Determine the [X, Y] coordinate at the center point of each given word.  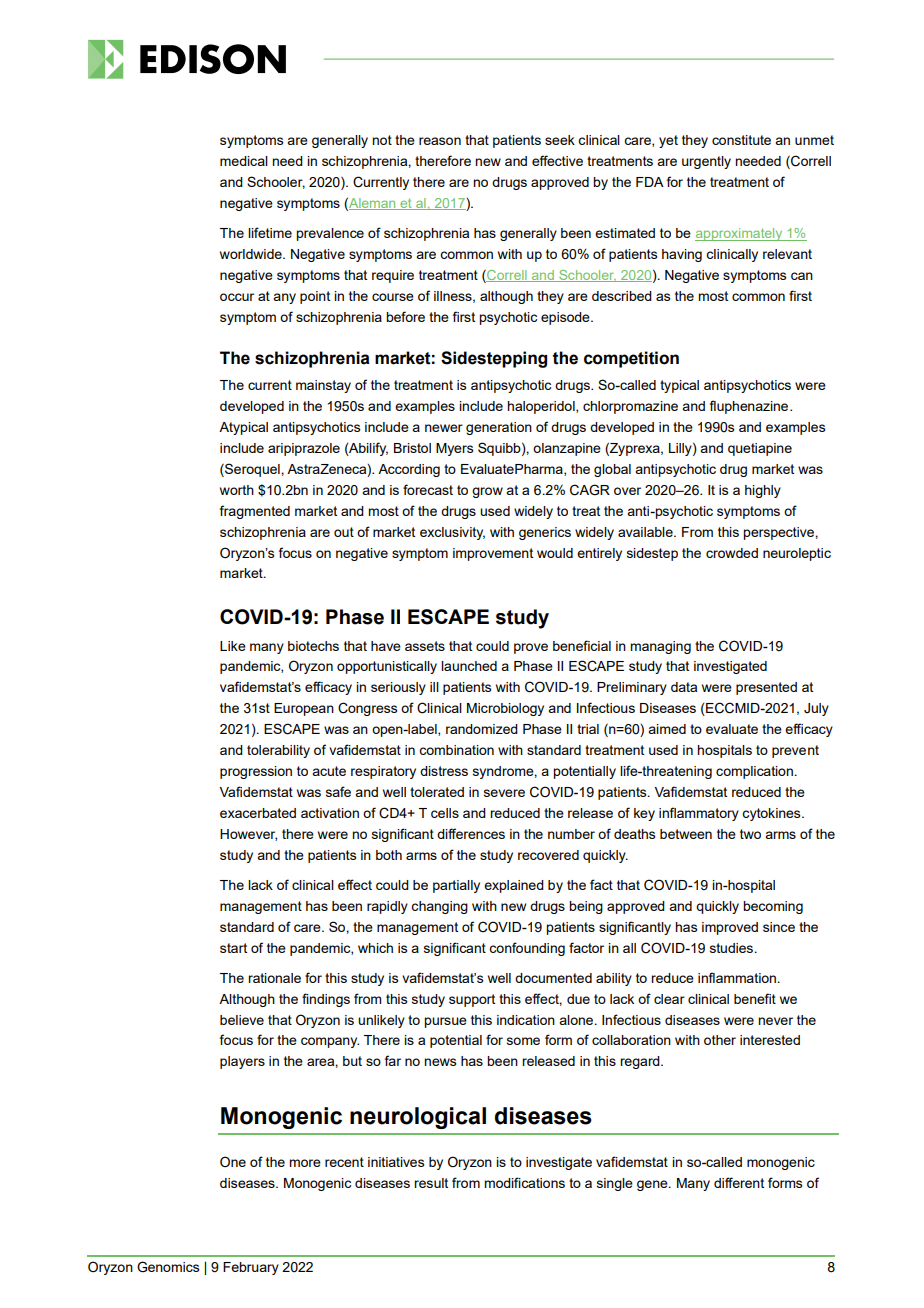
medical [244, 161]
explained [514, 886]
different [739, 1182]
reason [440, 141]
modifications [524, 1182]
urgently [706, 162]
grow [487, 492]
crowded [732, 553]
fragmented [255, 512]
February [251, 1268]
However [248, 835]
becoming [773, 907]
